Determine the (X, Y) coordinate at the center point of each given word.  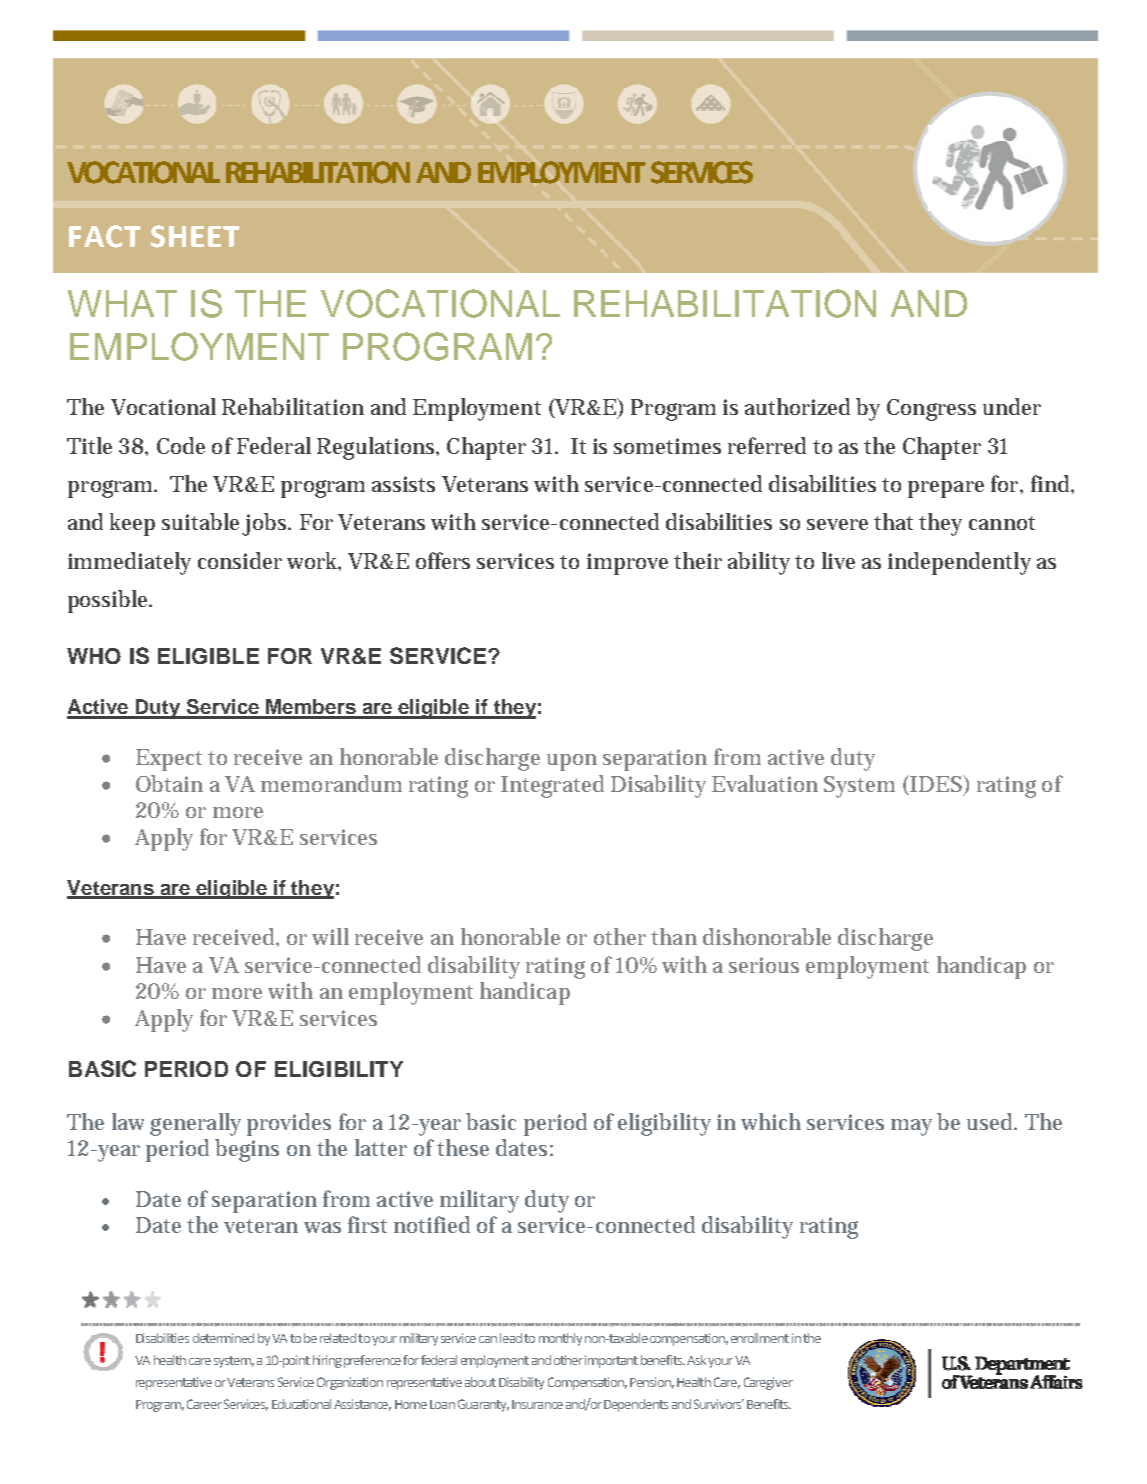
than (674, 936)
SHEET (195, 236)
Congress (931, 410)
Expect (169, 760)
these (463, 1147)
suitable (200, 521)
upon (572, 762)
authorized (797, 406)
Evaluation (765, 783)
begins (247, 1150)
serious (764, 965)
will (330, 936)
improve (627, 564)
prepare (946, 489)
